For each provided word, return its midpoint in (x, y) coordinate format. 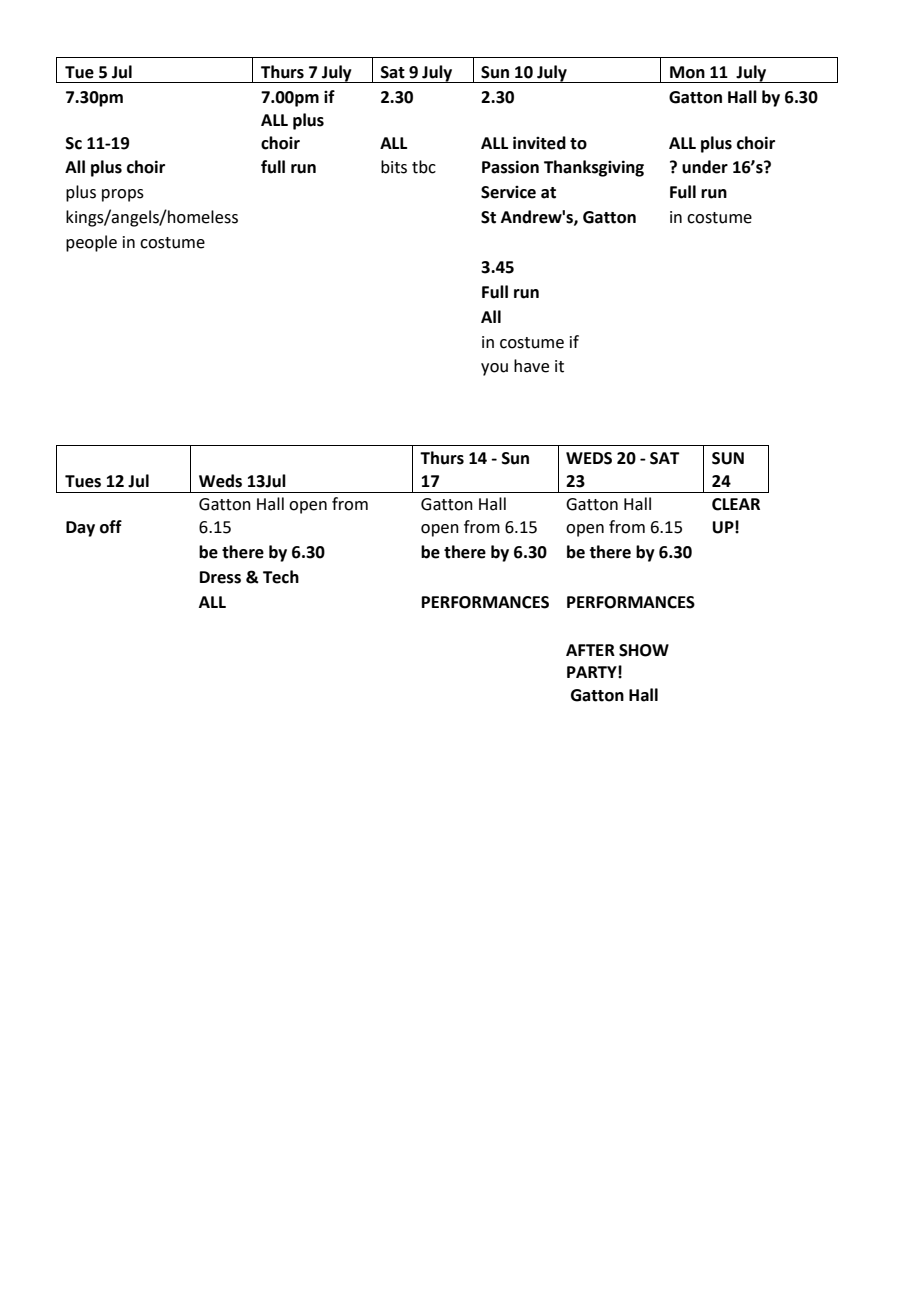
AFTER (590, 650)
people (91, 243)
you (494, 369)
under (705, 167)
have (531, 366)
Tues (83, 481)
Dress (220, 577)
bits (394, 167)
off (111, 527)
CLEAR (736, 504)
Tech (281, 577)
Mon (687, 72)
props (123, 195)
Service (508, 192)
